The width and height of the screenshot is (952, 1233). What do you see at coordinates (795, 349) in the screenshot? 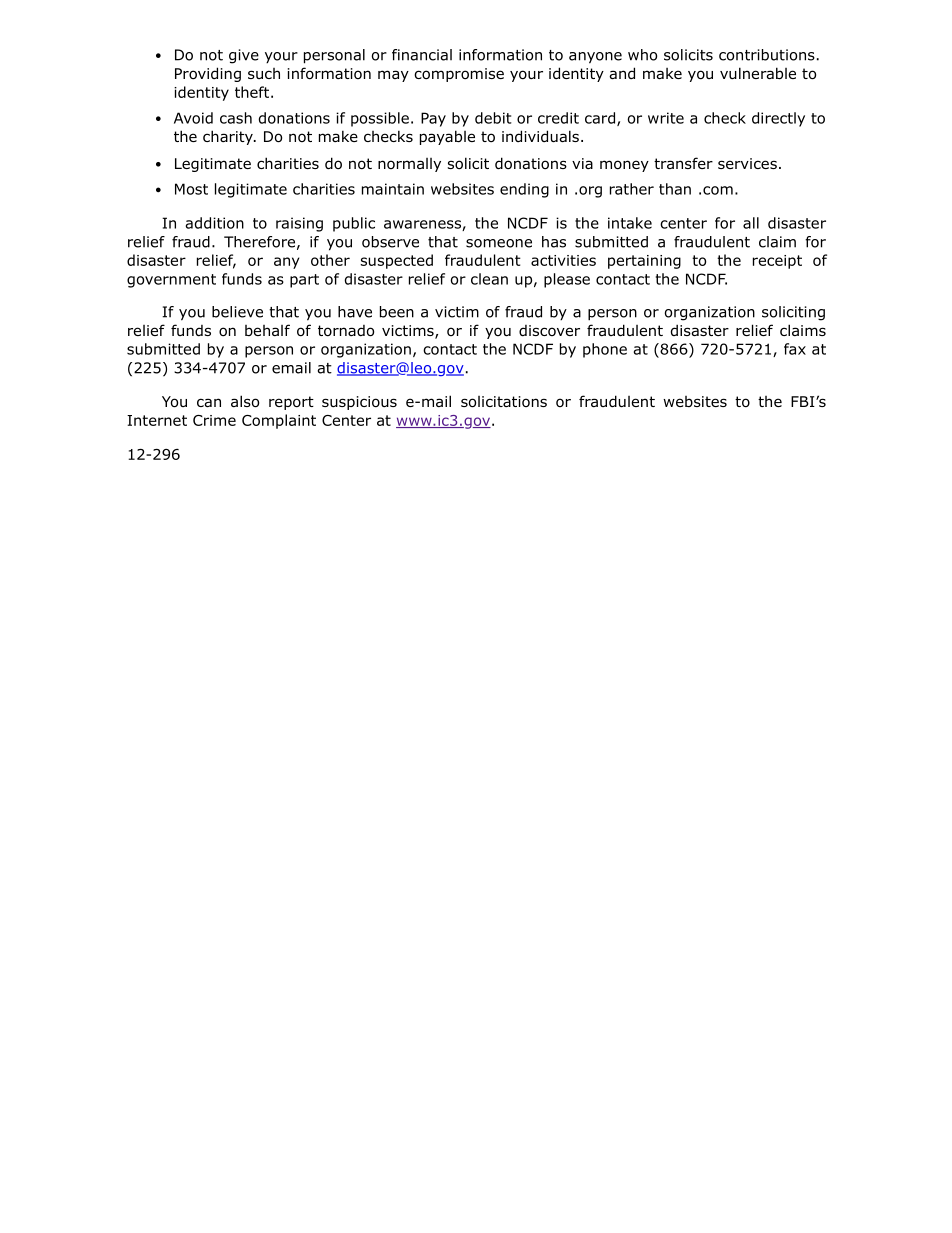
I see `fax` at bounding box center [795, 349].
